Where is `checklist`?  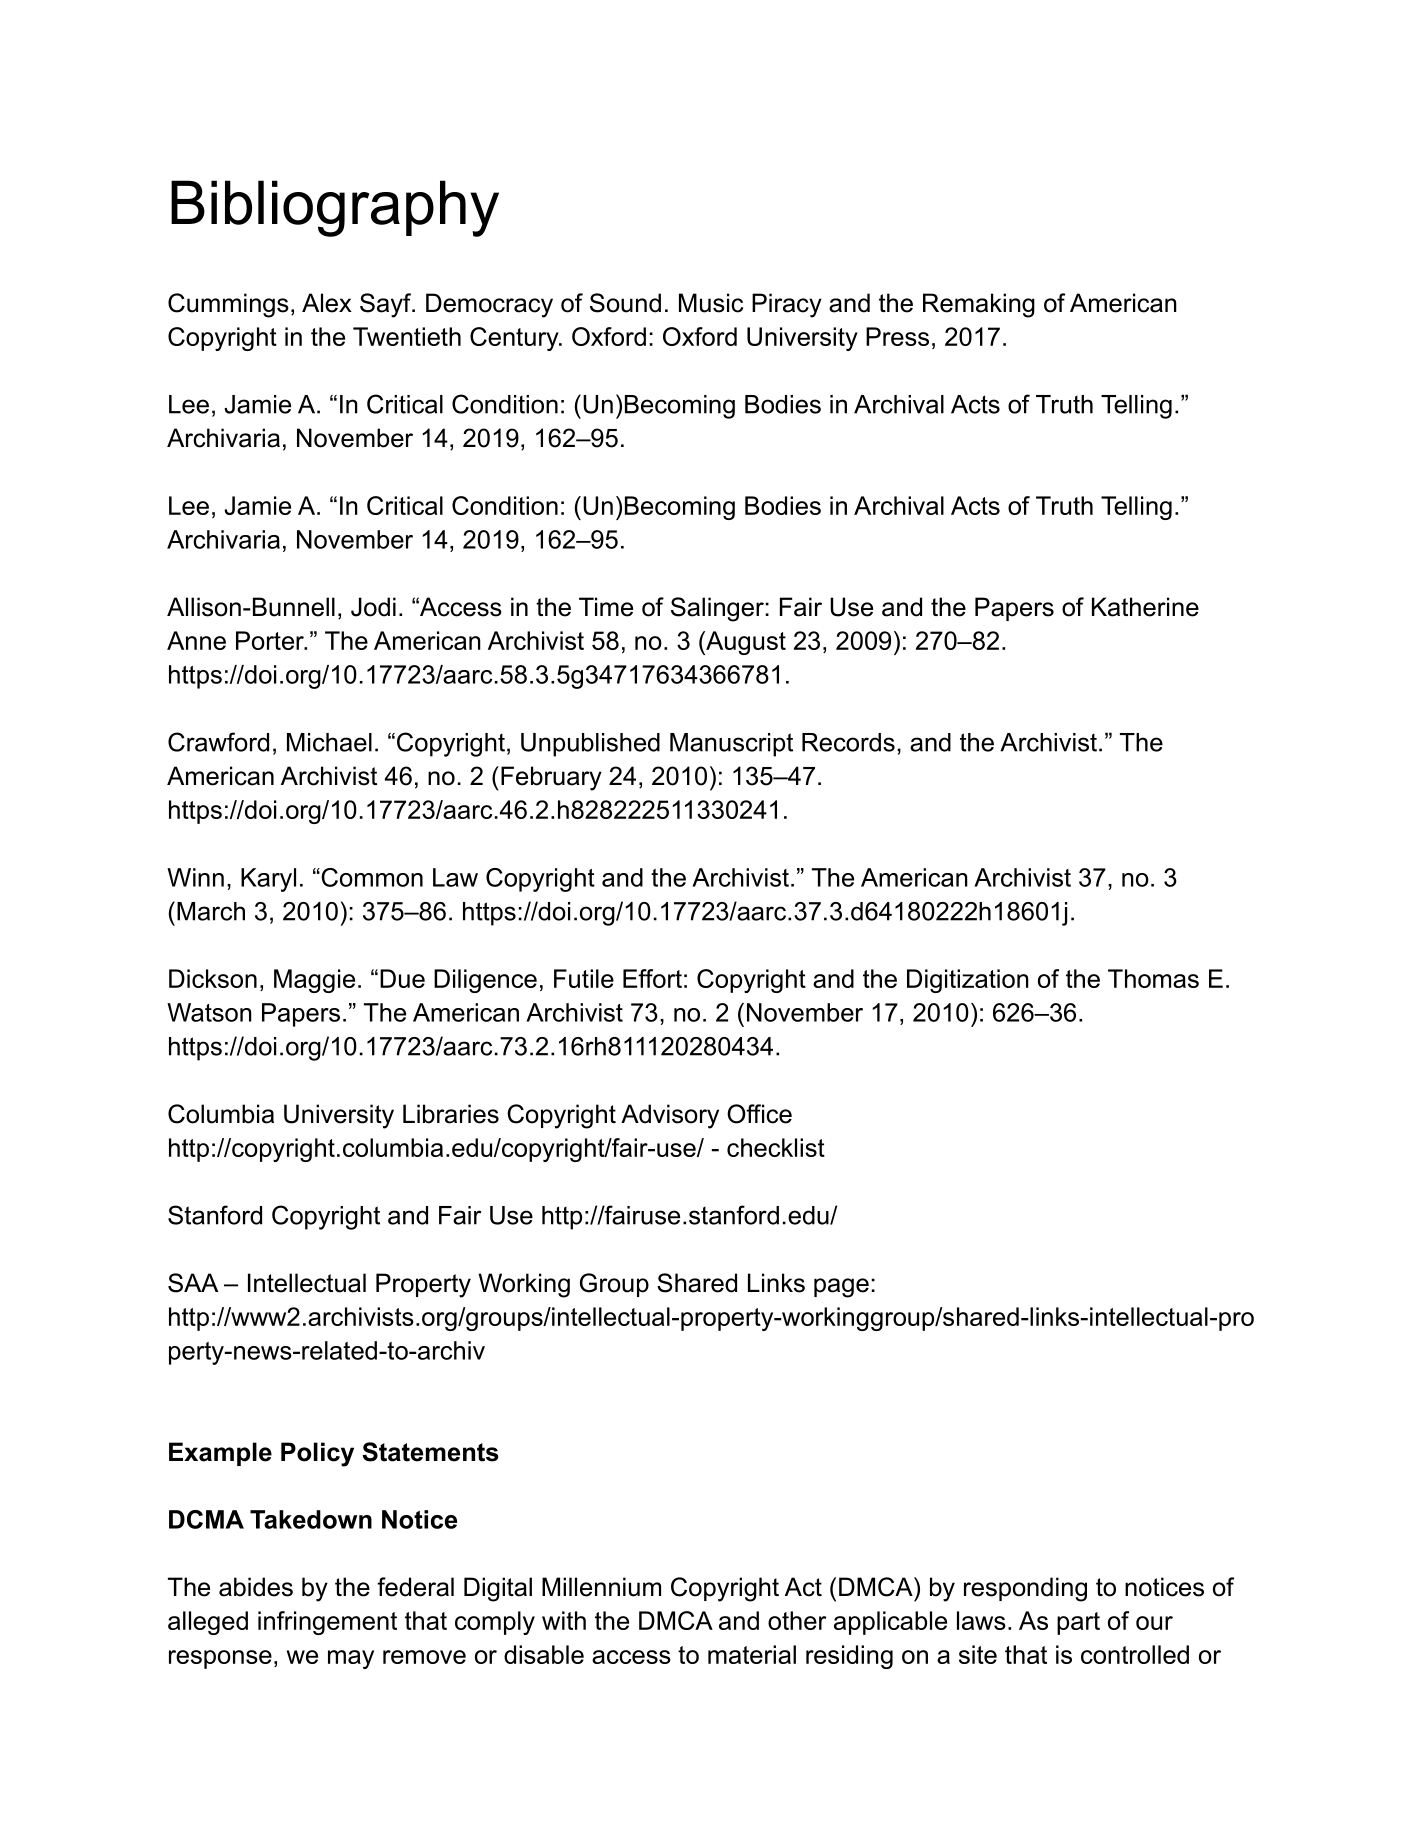 checklist is located at coordinates (776, 1147).
